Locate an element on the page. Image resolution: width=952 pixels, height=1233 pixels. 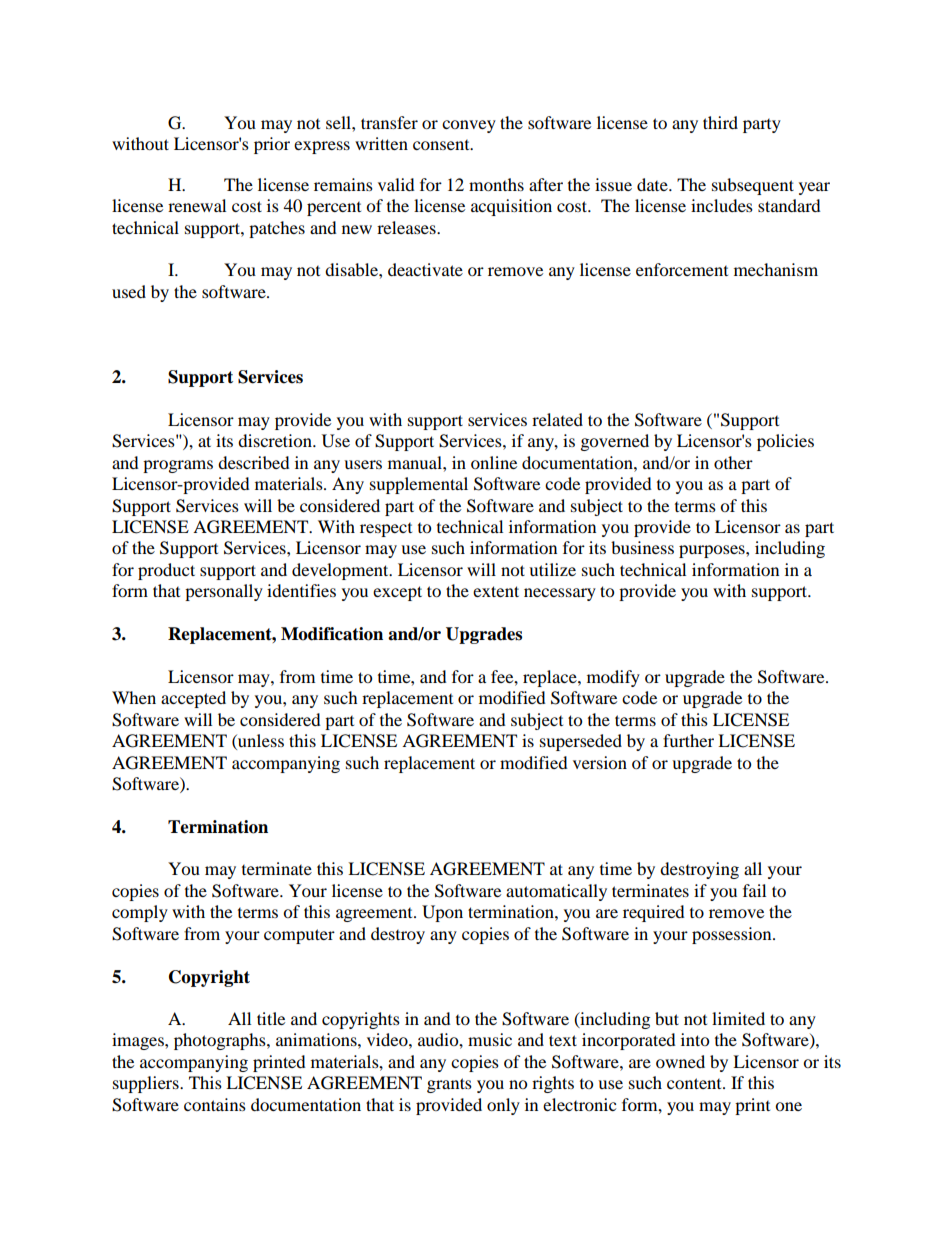
contains is located at coordinates (215, 1104).
